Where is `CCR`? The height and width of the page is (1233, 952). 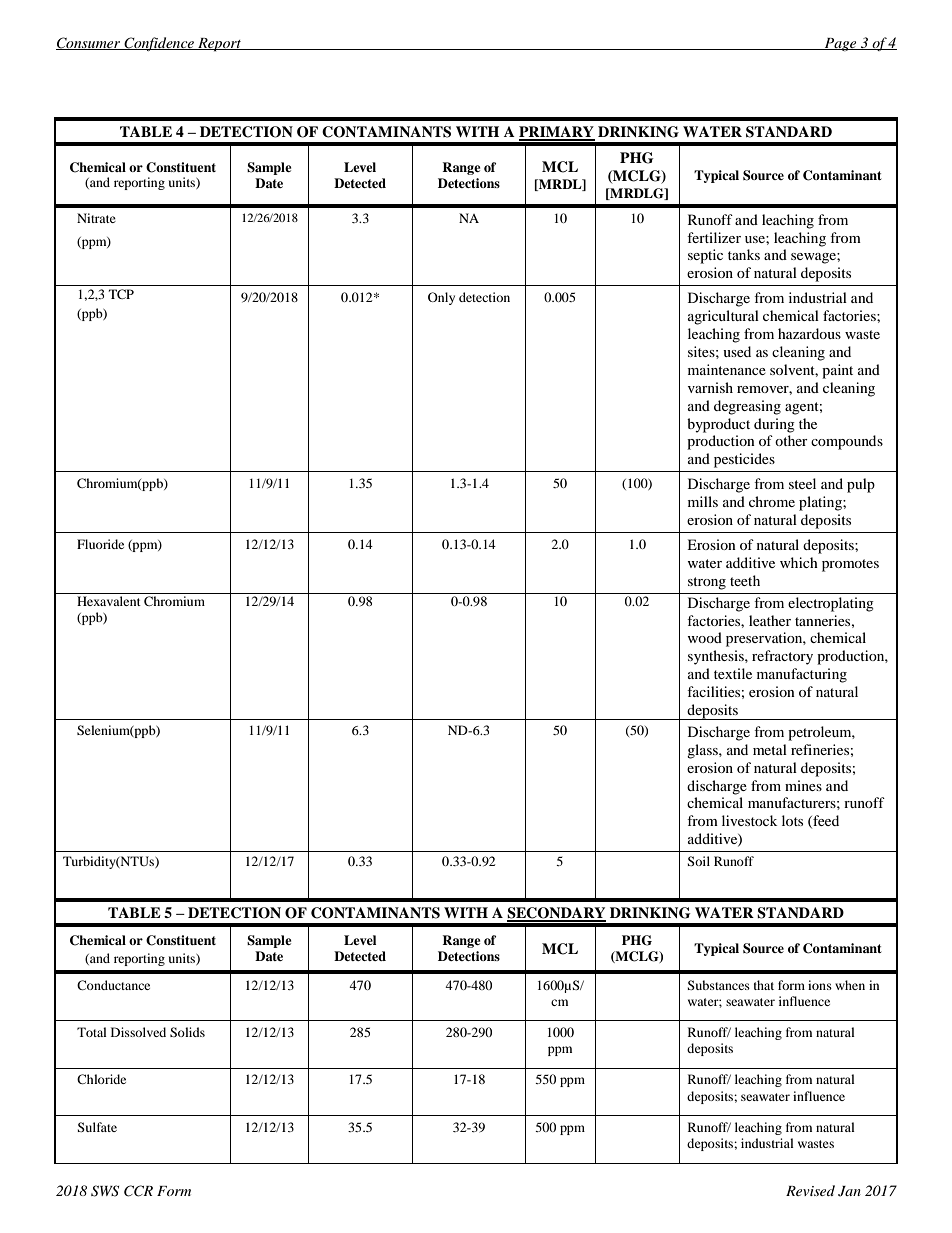
CCR is located at coordinates (138, 1191).
